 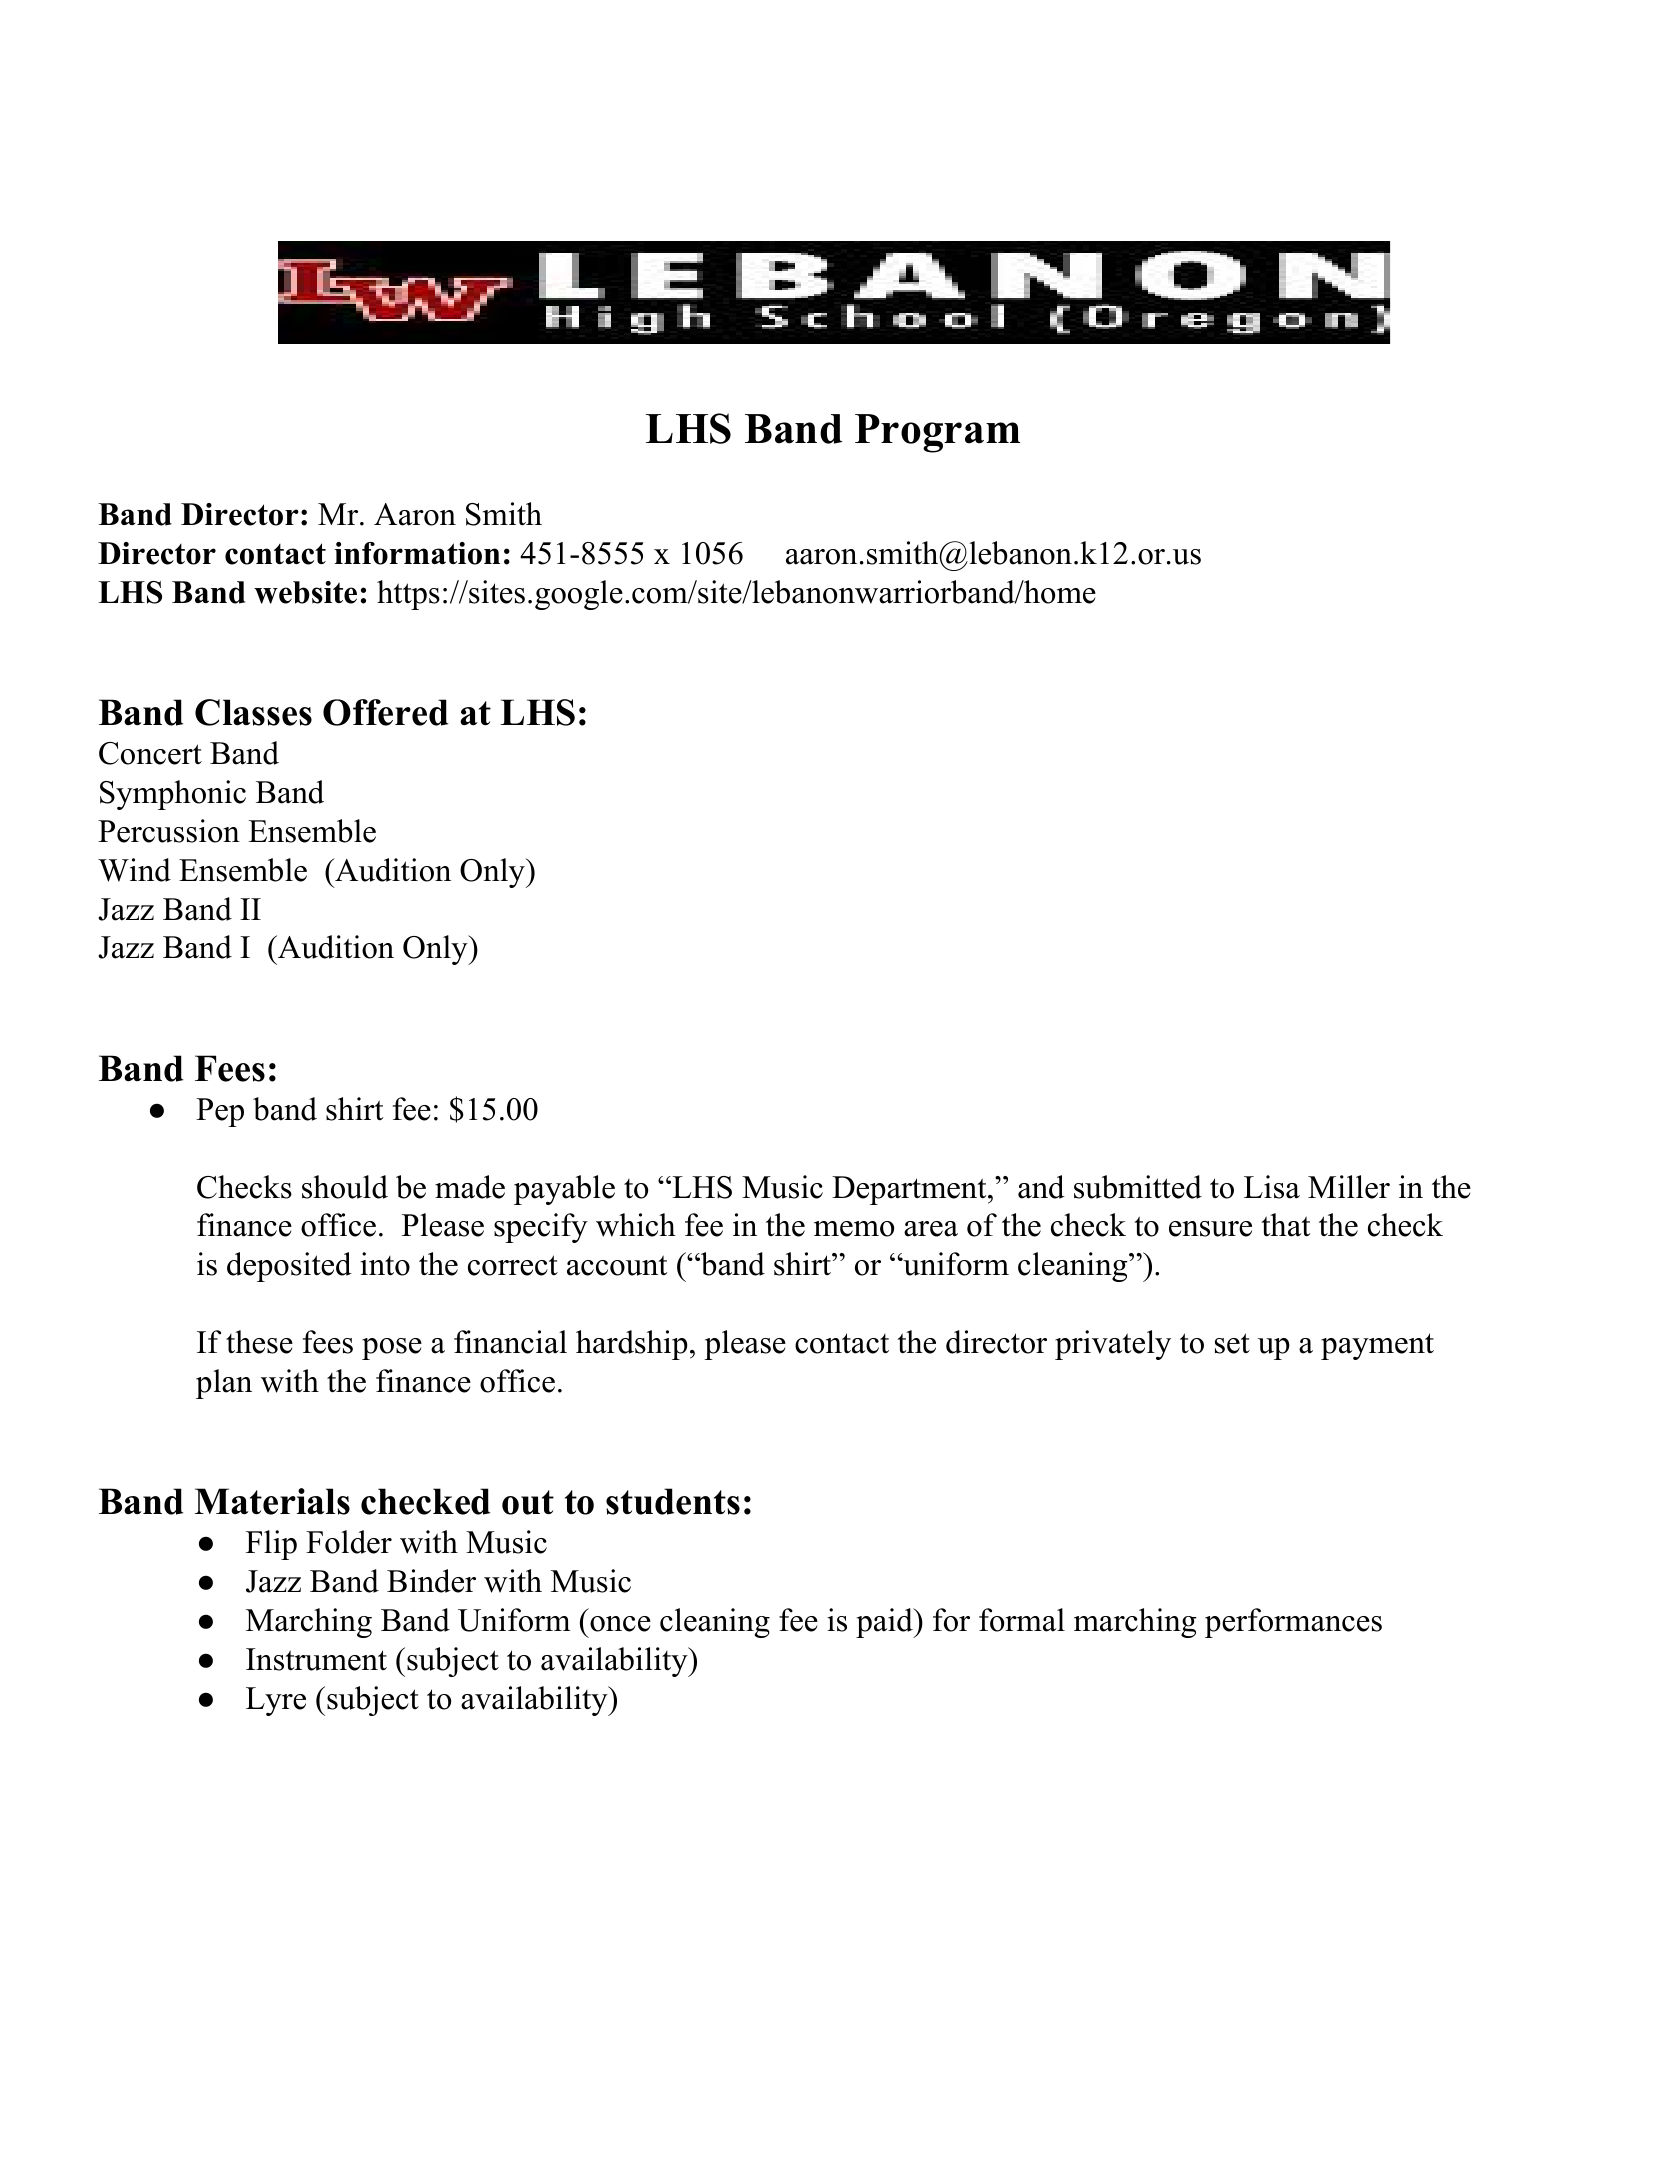 I want to click on Program, so click(x=937, y=433).
